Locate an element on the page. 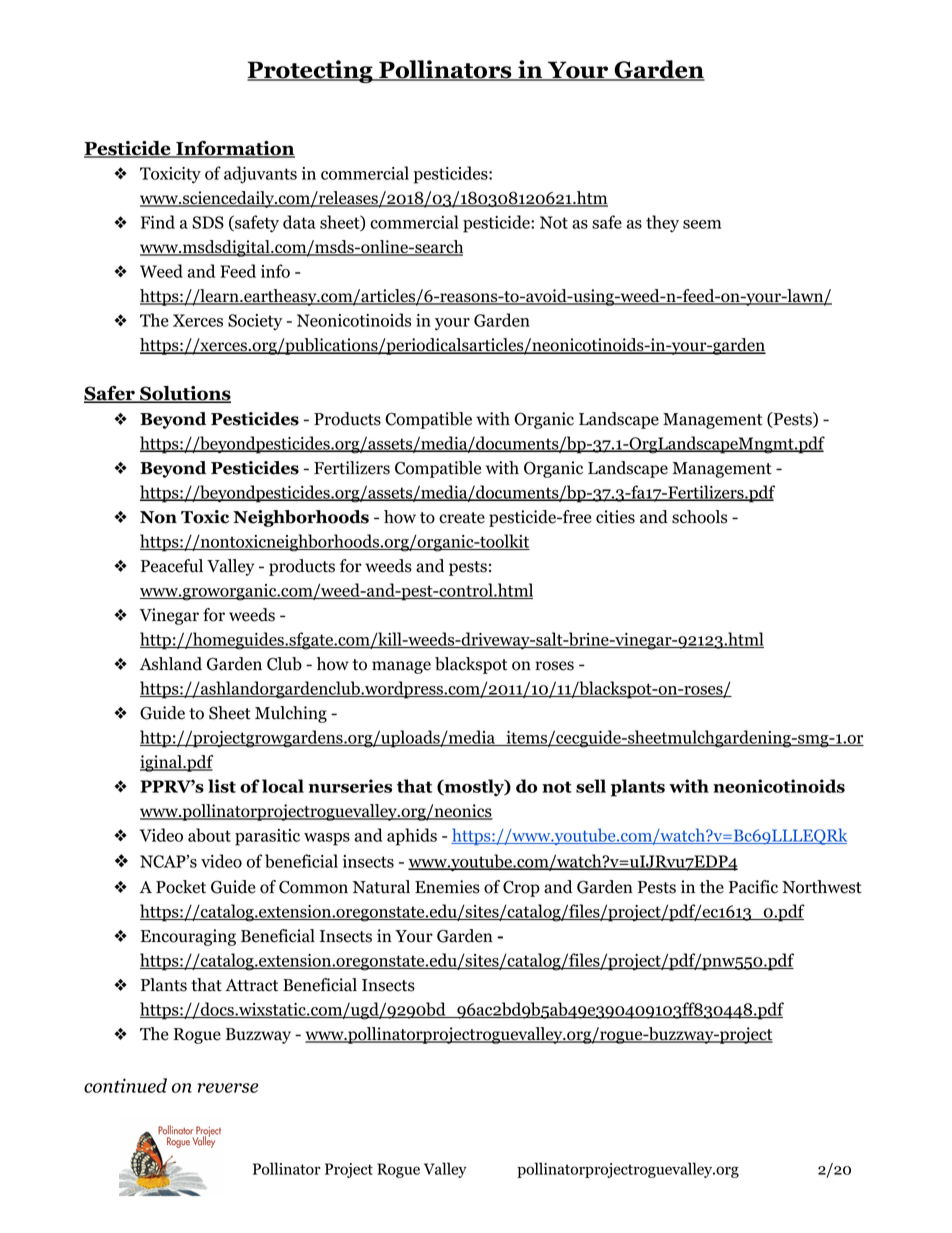 The height and width of the image is (1233, 952). Protecting is located at coordinates (311, 71).
